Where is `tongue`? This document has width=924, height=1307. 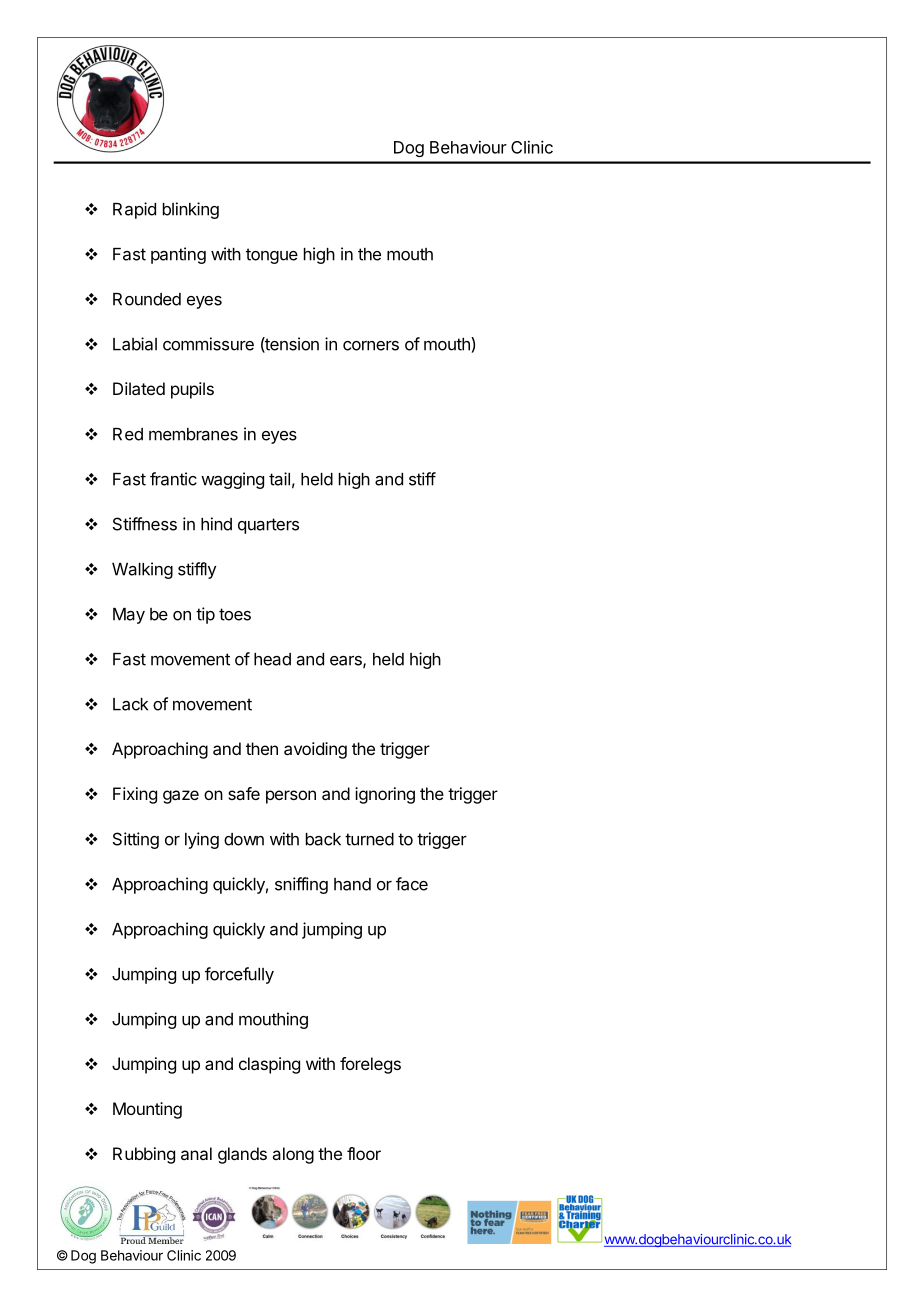
tongue is located at coordinates (272, 256).
